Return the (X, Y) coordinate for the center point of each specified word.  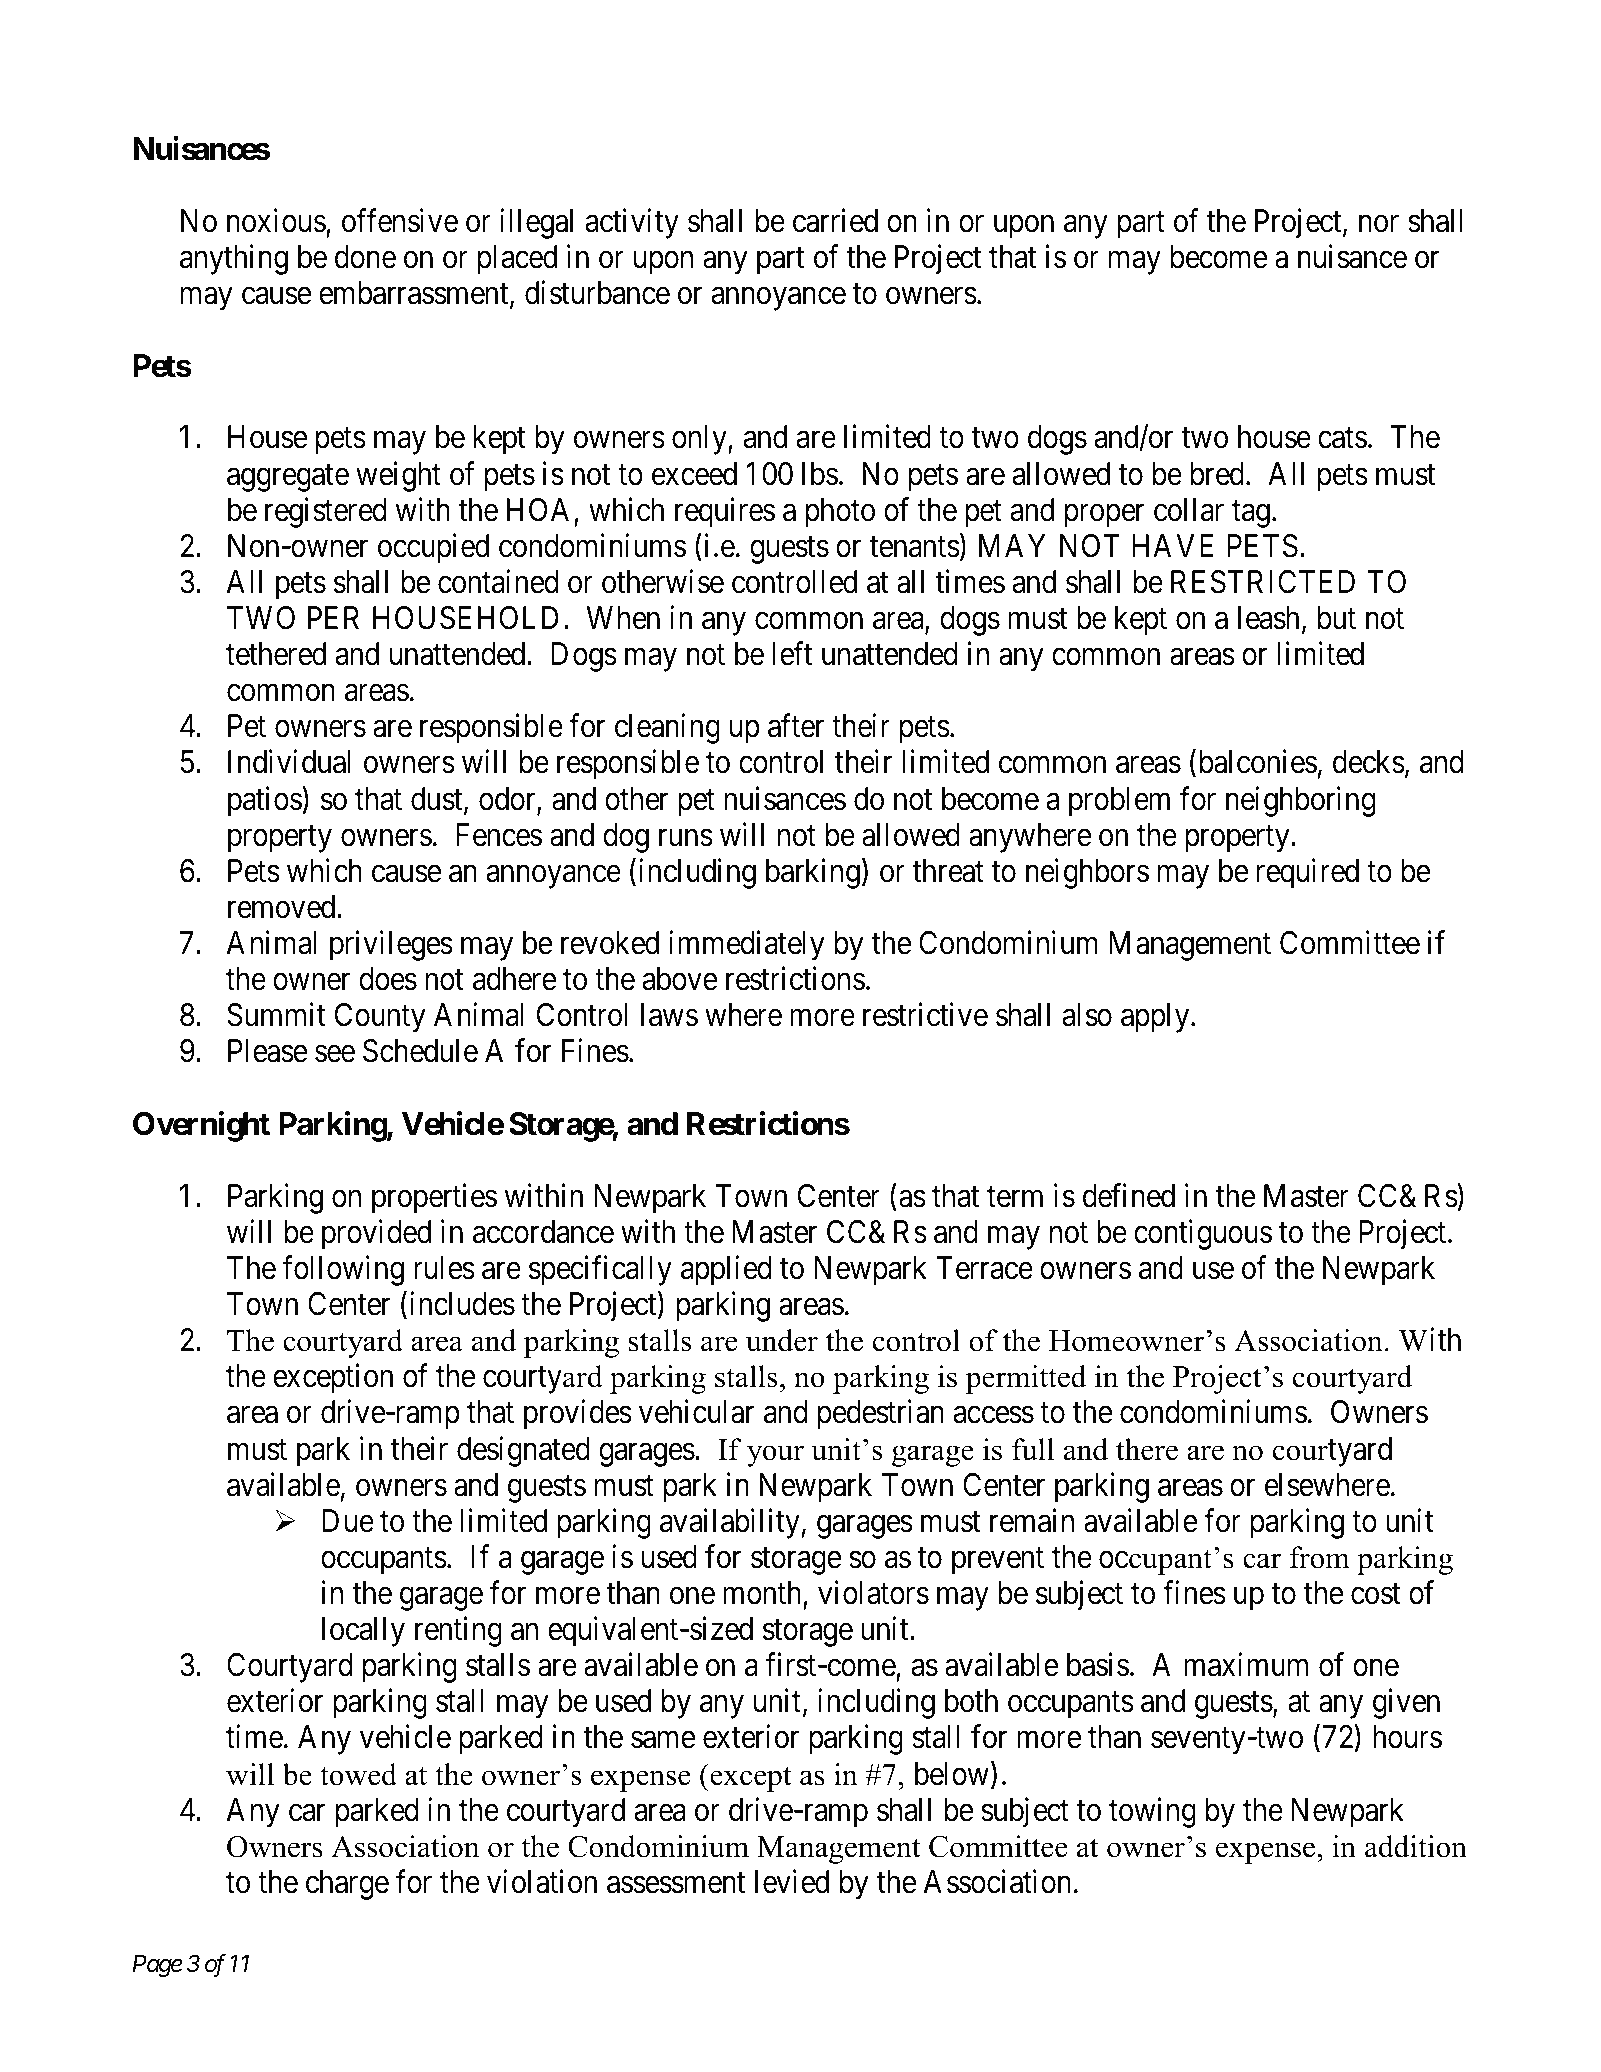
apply (1156, 1018)
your (775, 1456)
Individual (289, 762)
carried (835, 220)
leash (1268, 618)
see (335, 1054)
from (1320, 1557)
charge (347, 1885)
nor (1379, 224)
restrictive (925, 1015)
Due (348, 1521)
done (365, 257)
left (792, 654)
